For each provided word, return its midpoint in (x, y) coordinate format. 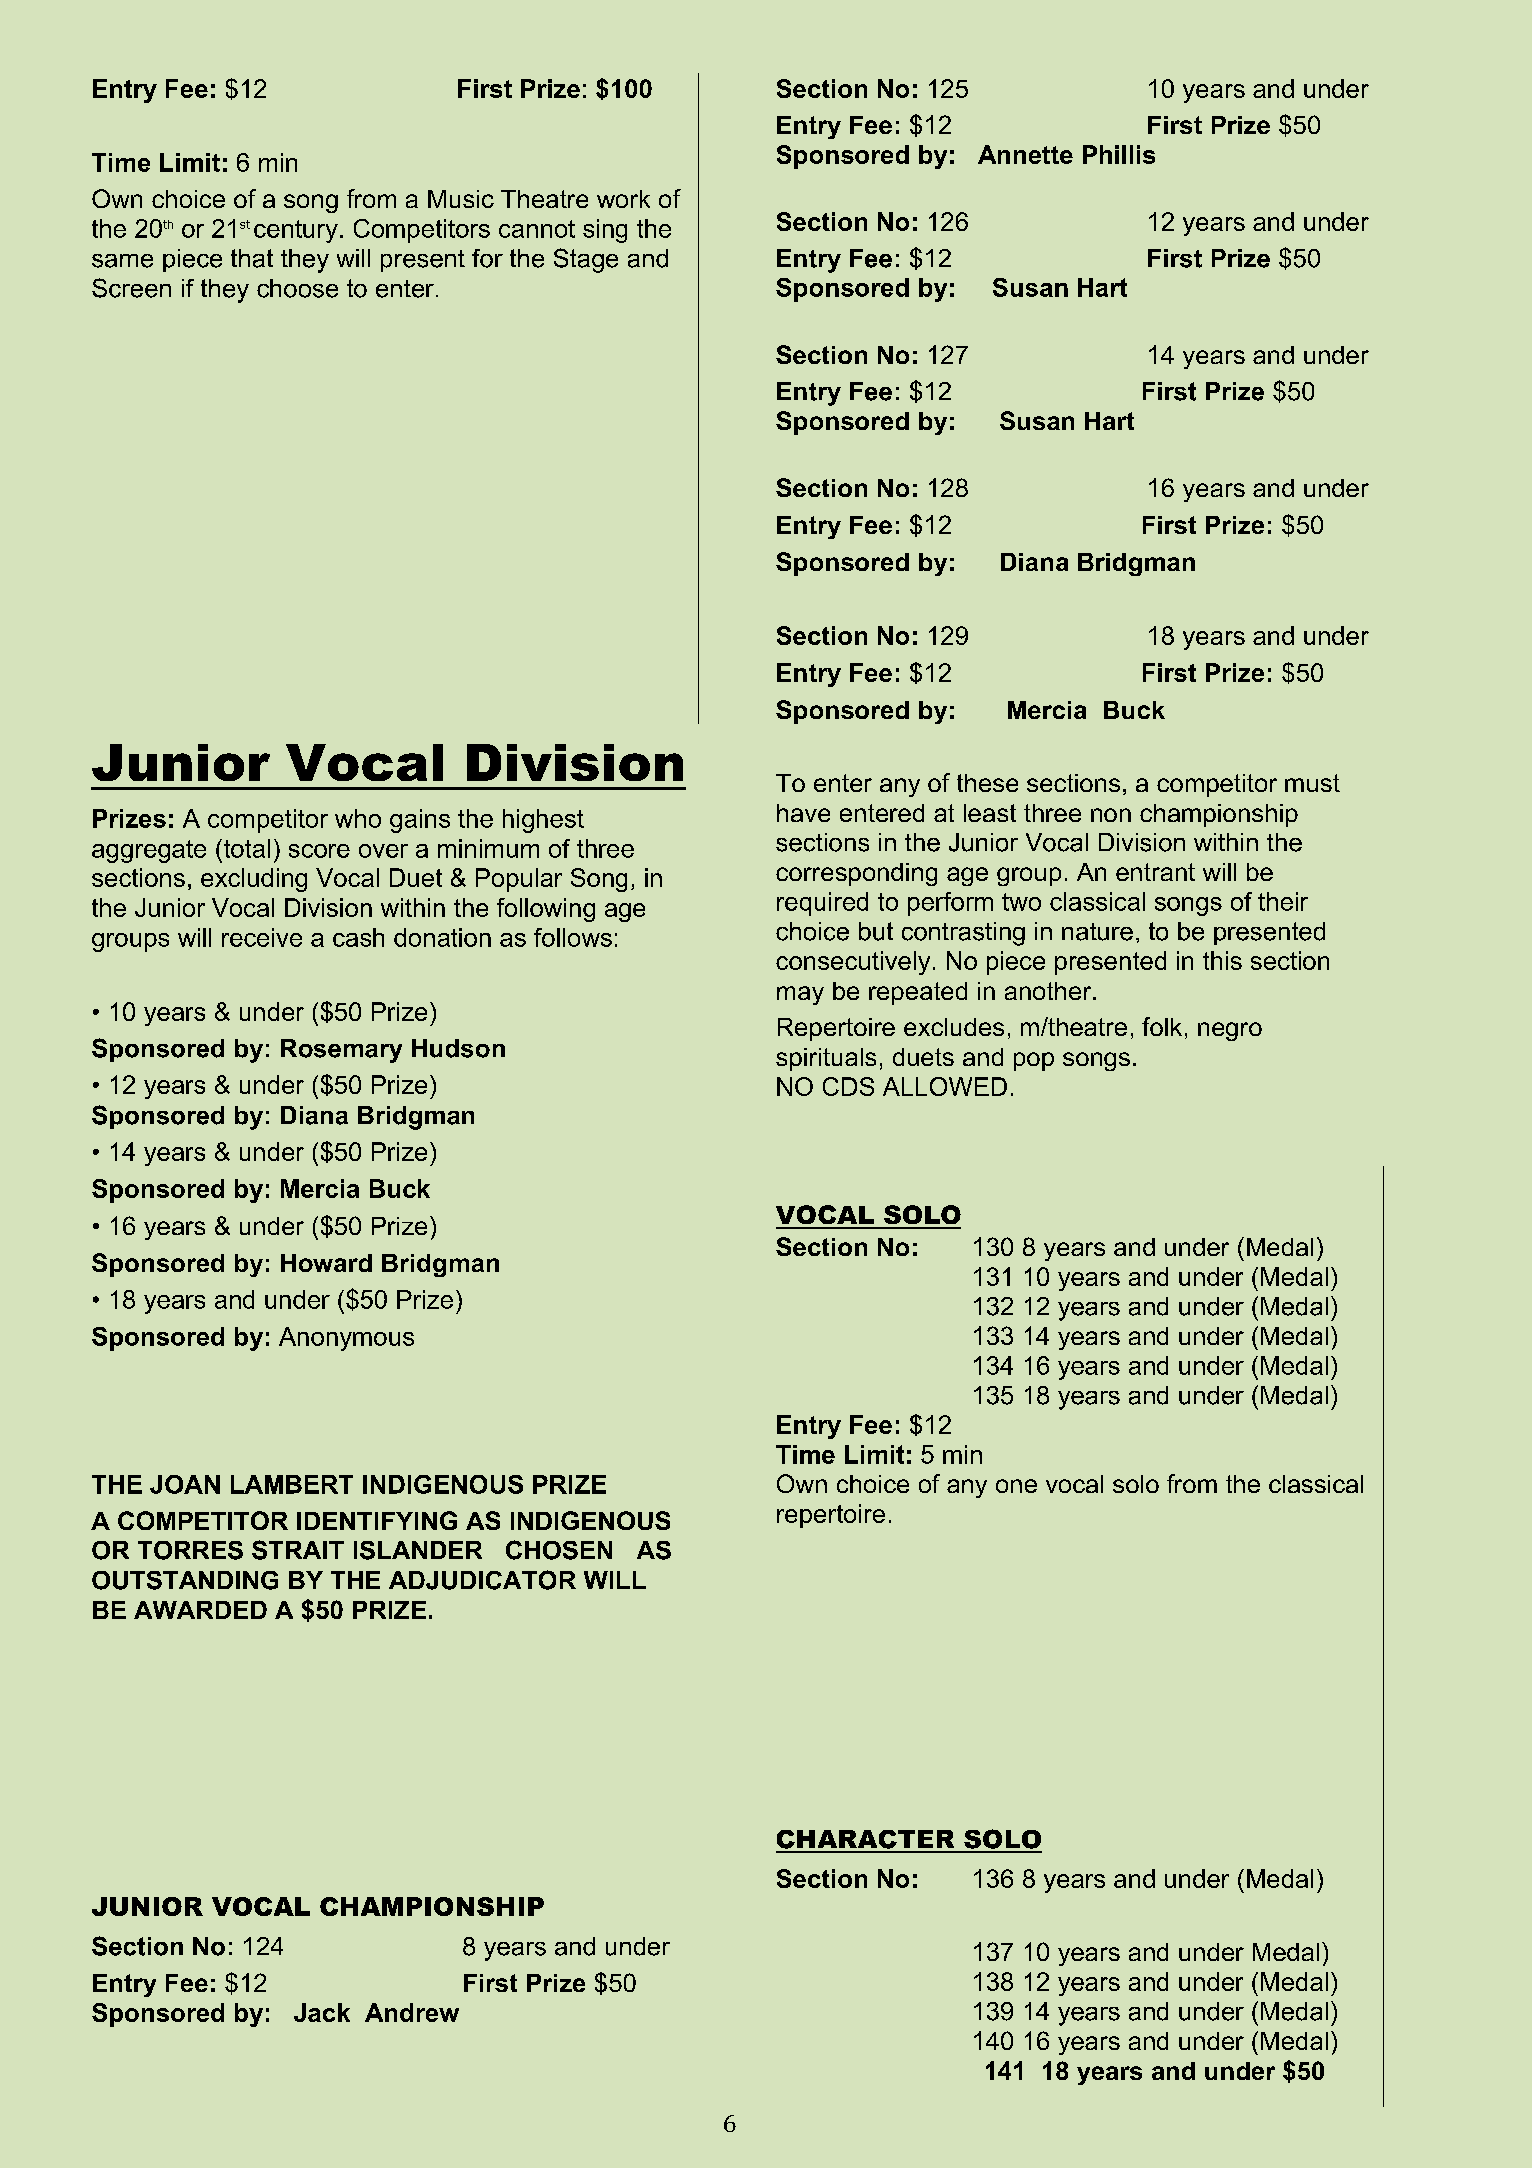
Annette (1025, 154)
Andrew (412, 2012)
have (803, 813)
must (1312, 783)
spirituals (826, 1059)
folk (1162, 1026)
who (358, 818)
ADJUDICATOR (482, 1580)
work (623, 199)
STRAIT (298, 1550)
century (296, 231)
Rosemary (341, 1051)
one (1016, 1486)
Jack (322, 2012)
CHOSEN (559, 1550)
